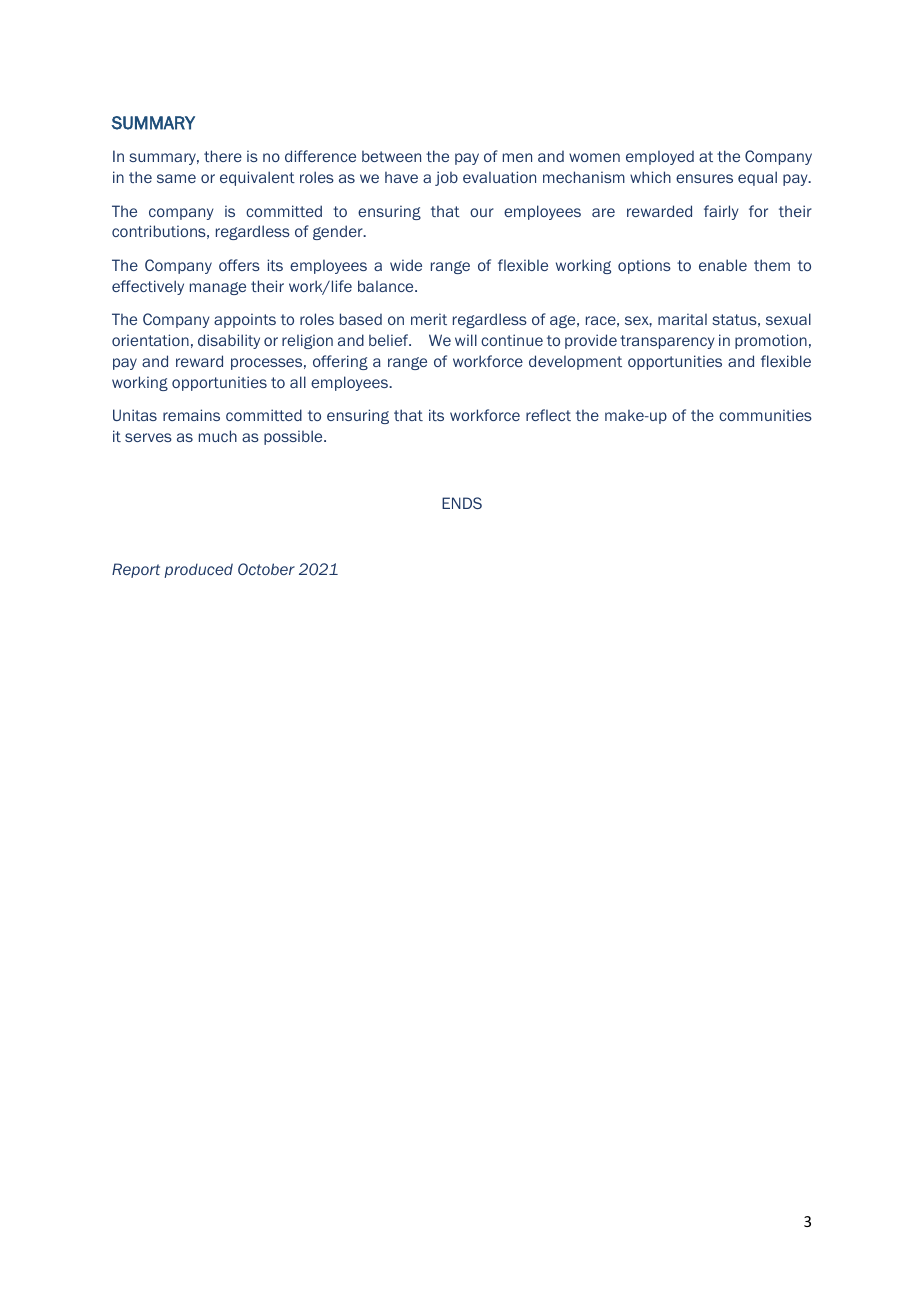 Image resolution: width=924 pixels, height=1308 pixels. Describe the element at coordinates (466, 340) in the screenshot. I see `will` at that location.
